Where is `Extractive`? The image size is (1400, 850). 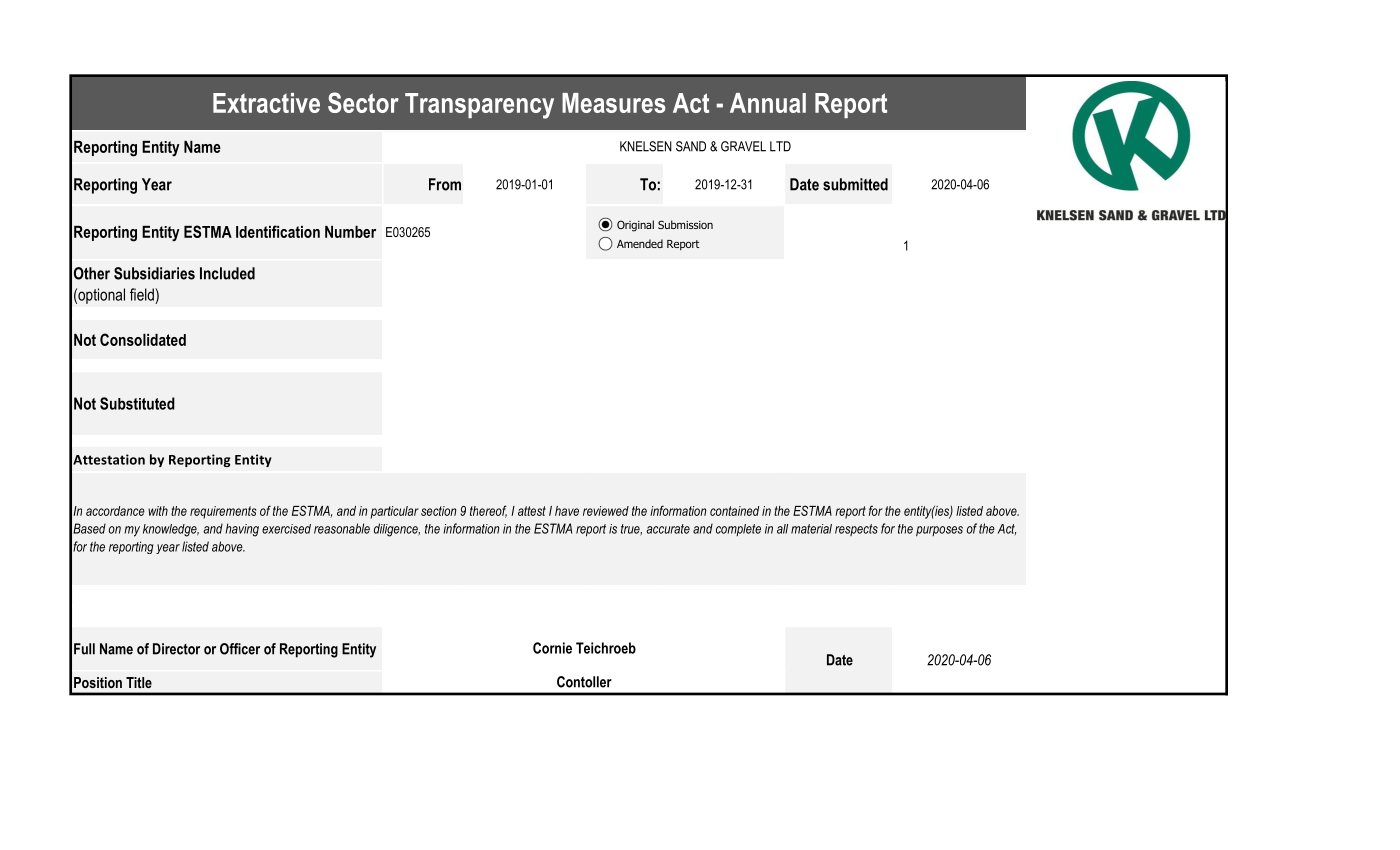
Extractive is located at coordinates (266, 103).
